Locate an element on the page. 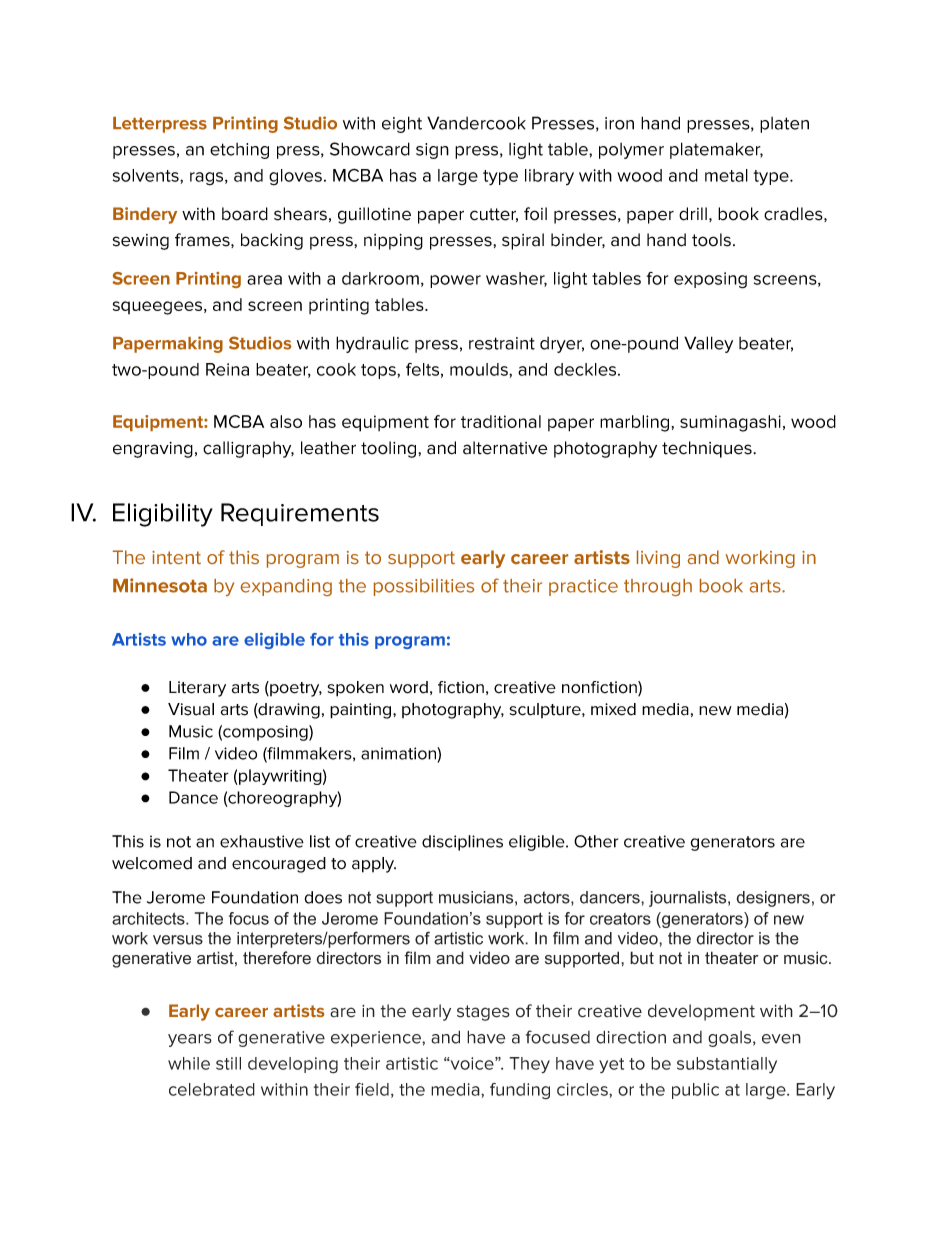 The image size is (952, 1233). possibilities is located at coordinates (424, 587).
